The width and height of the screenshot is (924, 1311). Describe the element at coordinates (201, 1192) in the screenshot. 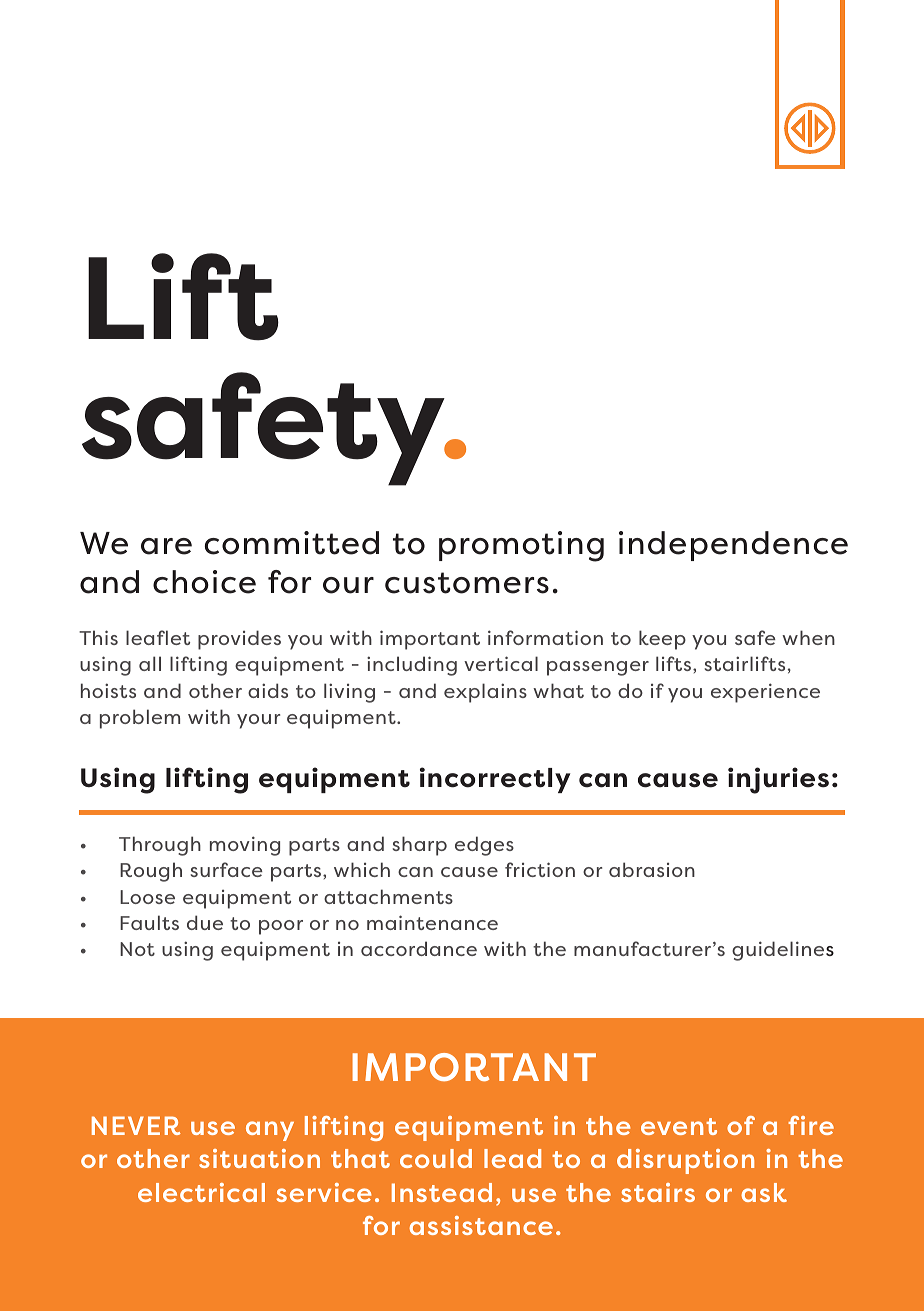

I see `electrical` at that location.
